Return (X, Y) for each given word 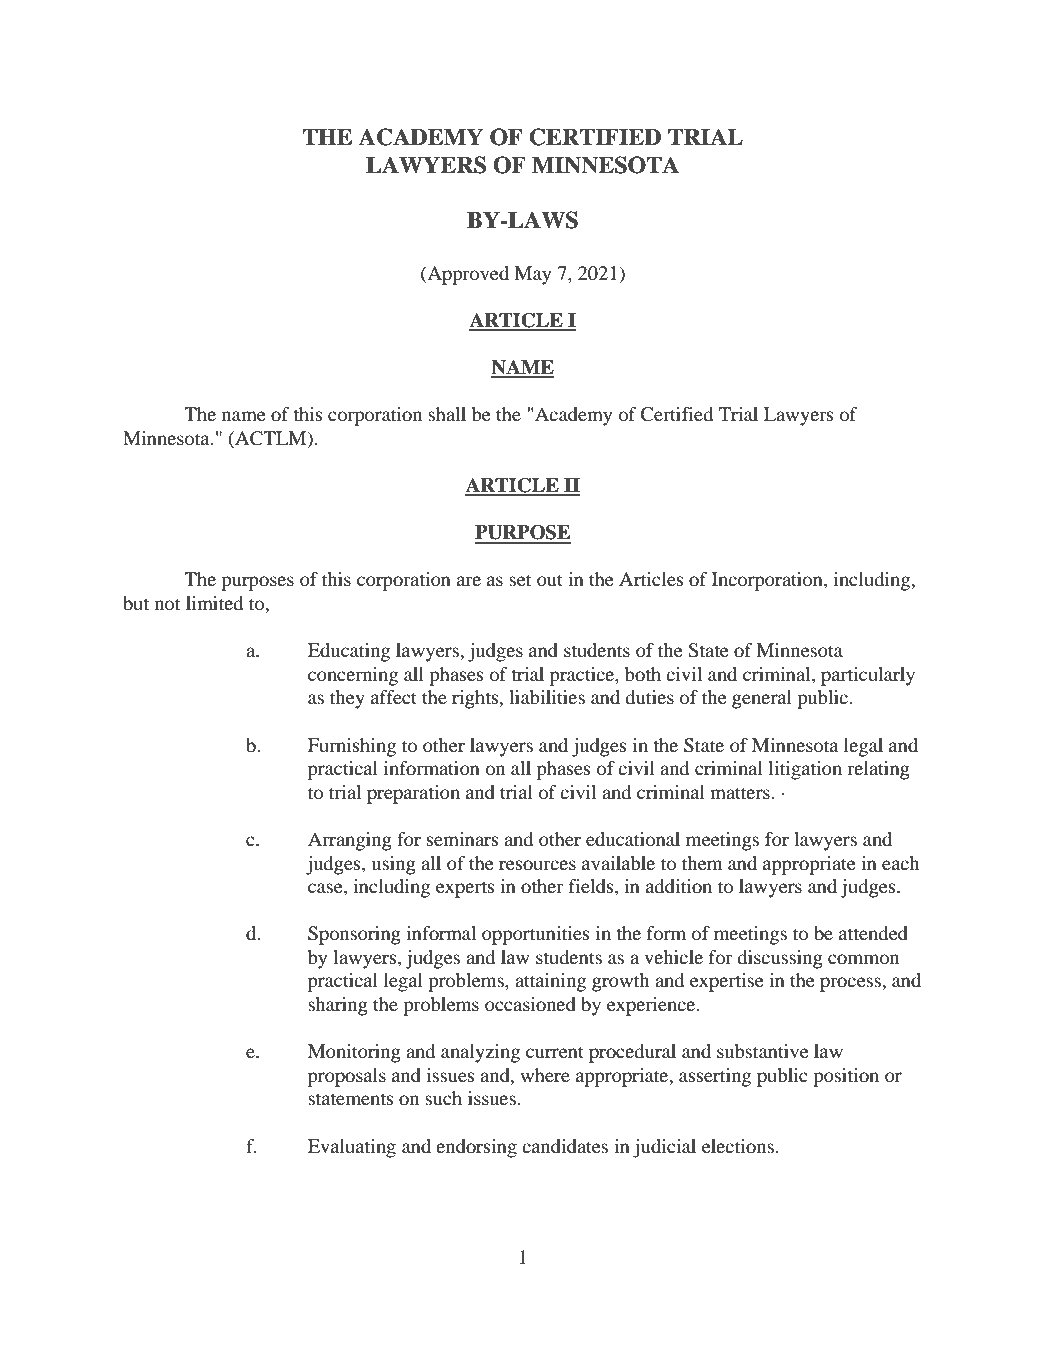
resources (537, 865)
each (900, 863)
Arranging (350, 841)
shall (447, 414)
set (520, 580)
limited (214, 603)
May (532, 275)
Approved (467, 275)
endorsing (476, 1148)
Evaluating (352, 1148)
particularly (868, 676)
